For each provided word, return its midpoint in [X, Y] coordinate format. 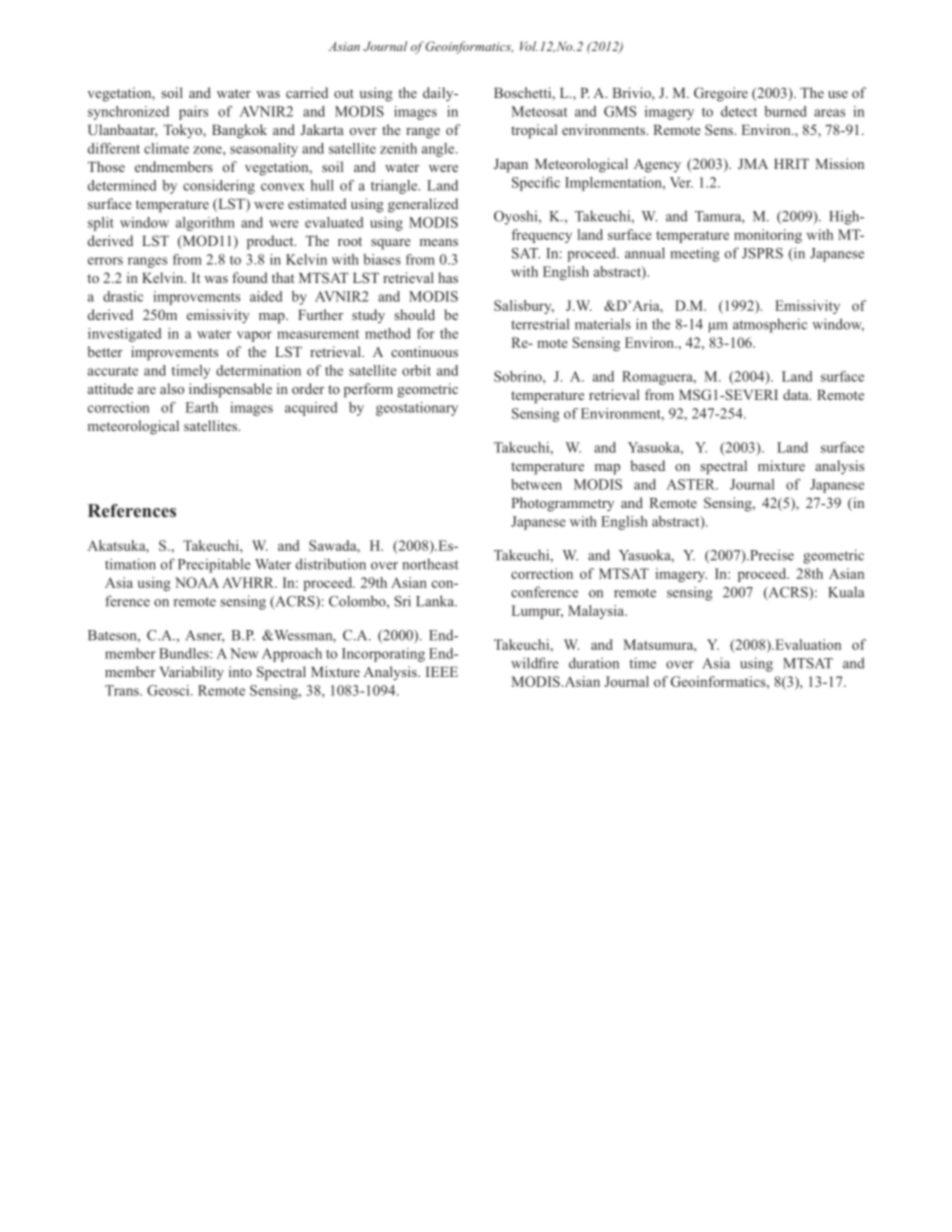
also [172, 388]
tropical [534, 131]
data [797, 394]
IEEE [442, 672]
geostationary [417, 409]
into [240, 671]
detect [739, 111]
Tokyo [183, 131]
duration [594, 663]
